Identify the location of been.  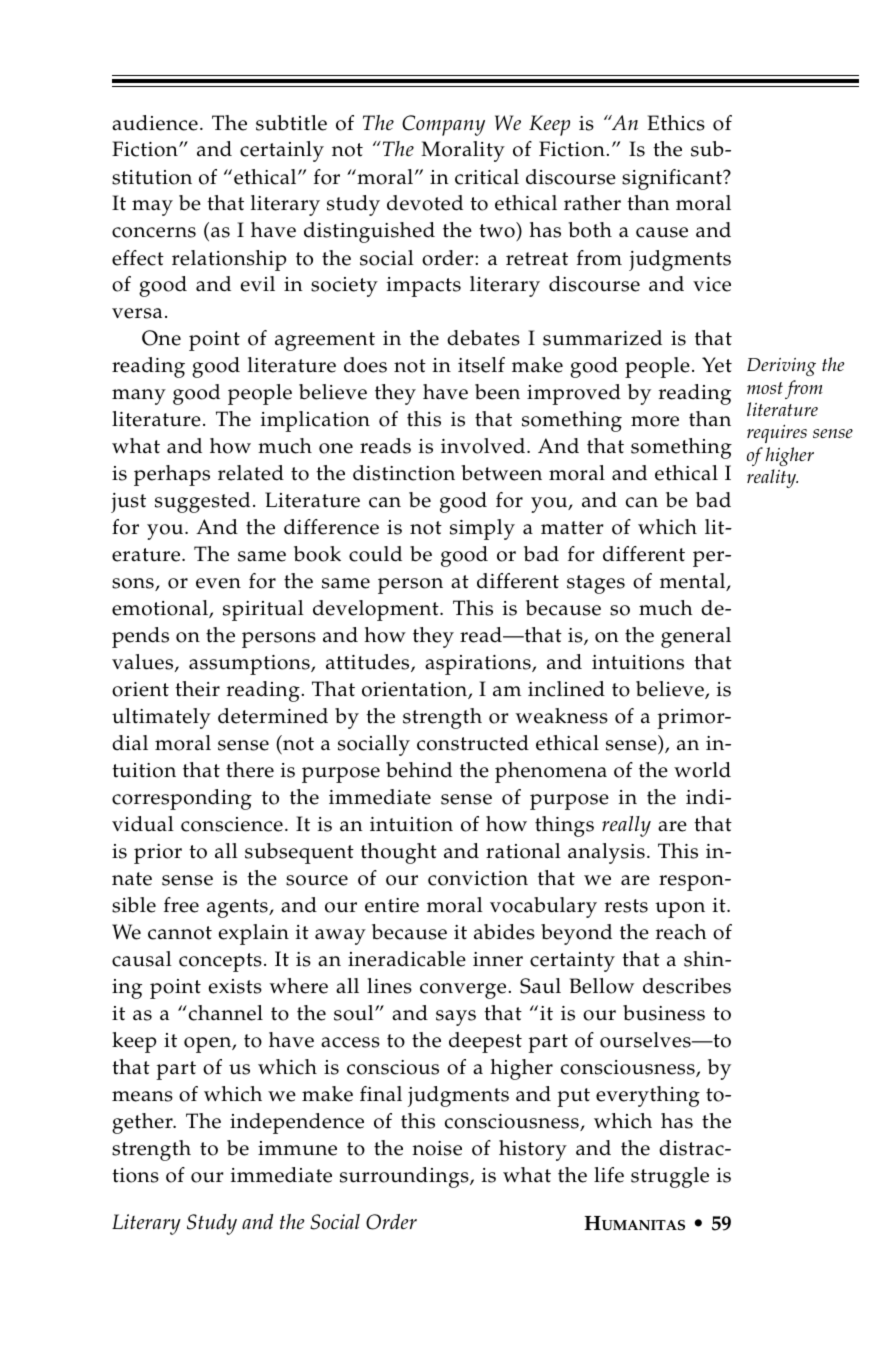
(497, 392).
